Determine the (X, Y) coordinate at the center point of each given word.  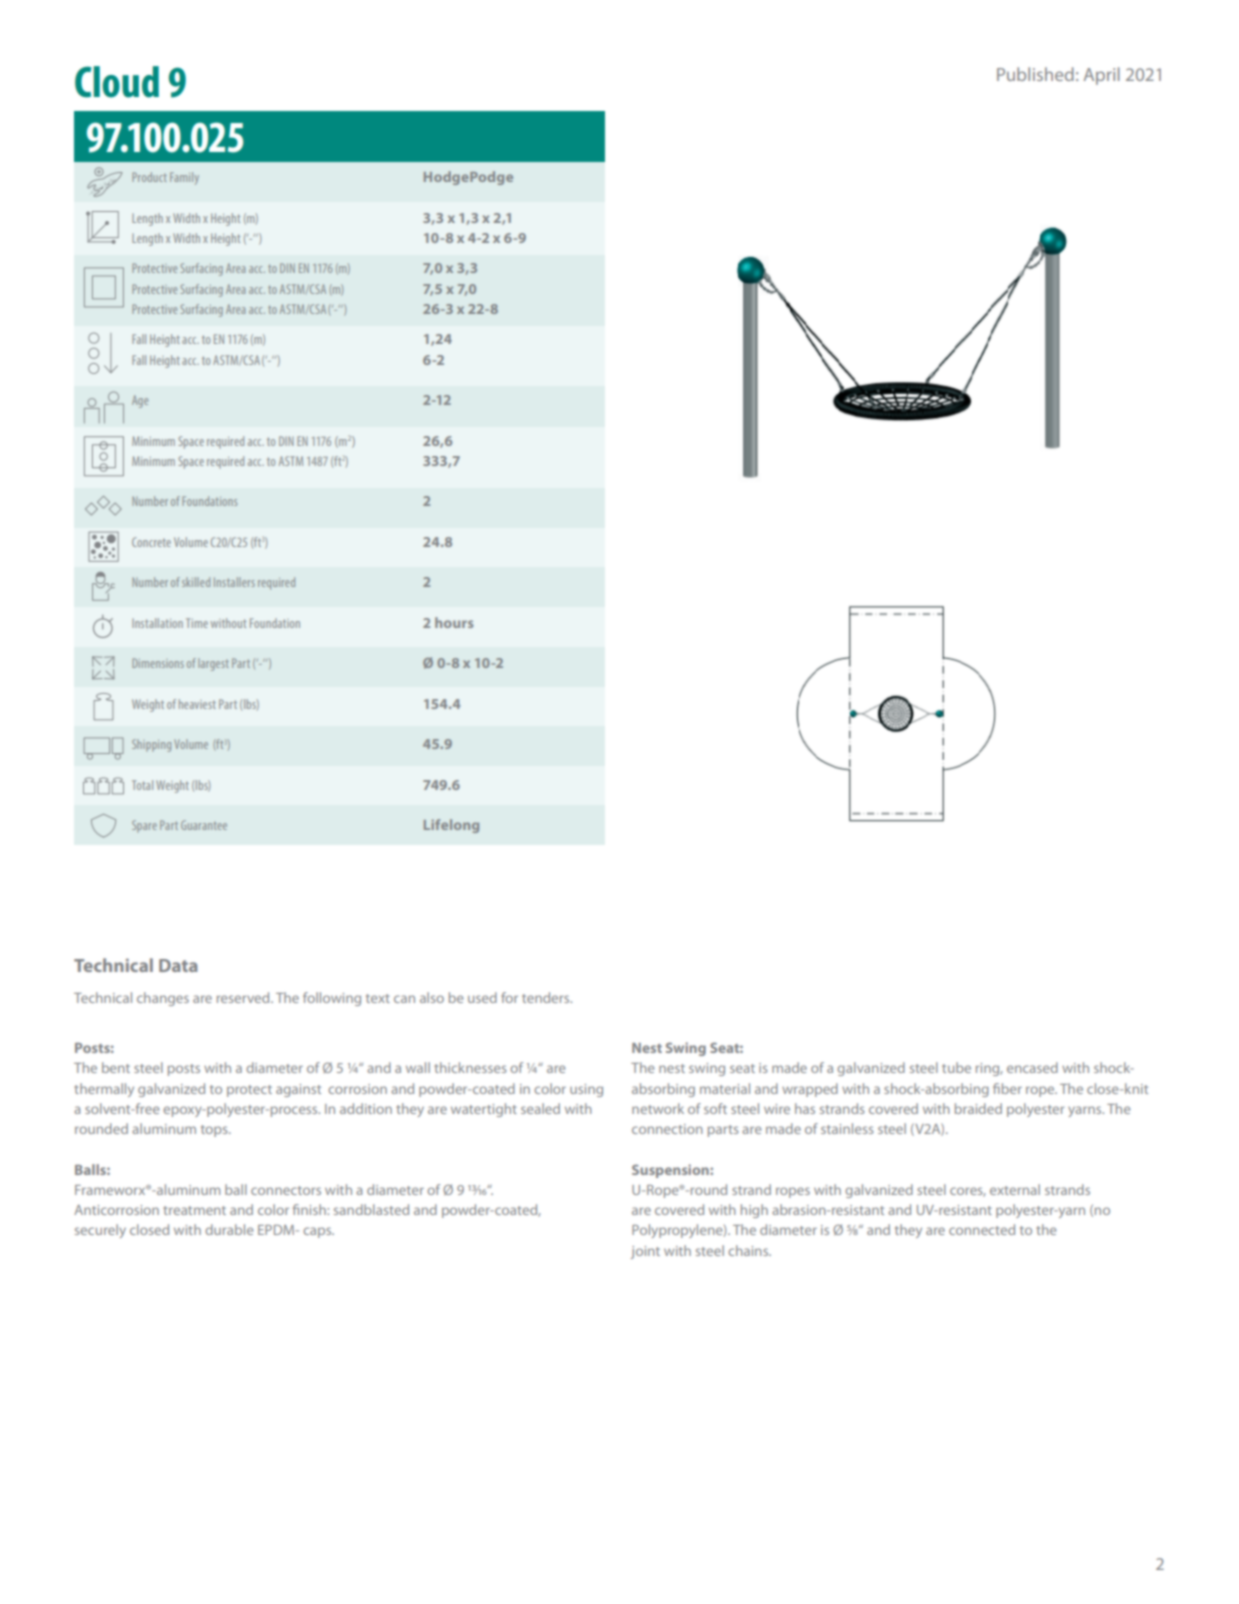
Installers (234, 582)
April (1101, 76)
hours (454, 622)
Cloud (117, 82)
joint (645, 1252)
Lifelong (451, 826)
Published (1035, 74)
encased (1032, 1067)
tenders (547, 997)
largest (213, 664)
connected (982, 1229)
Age (140, 401)
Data (178, 965)
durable (229, 1229)
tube (956, 1067)
